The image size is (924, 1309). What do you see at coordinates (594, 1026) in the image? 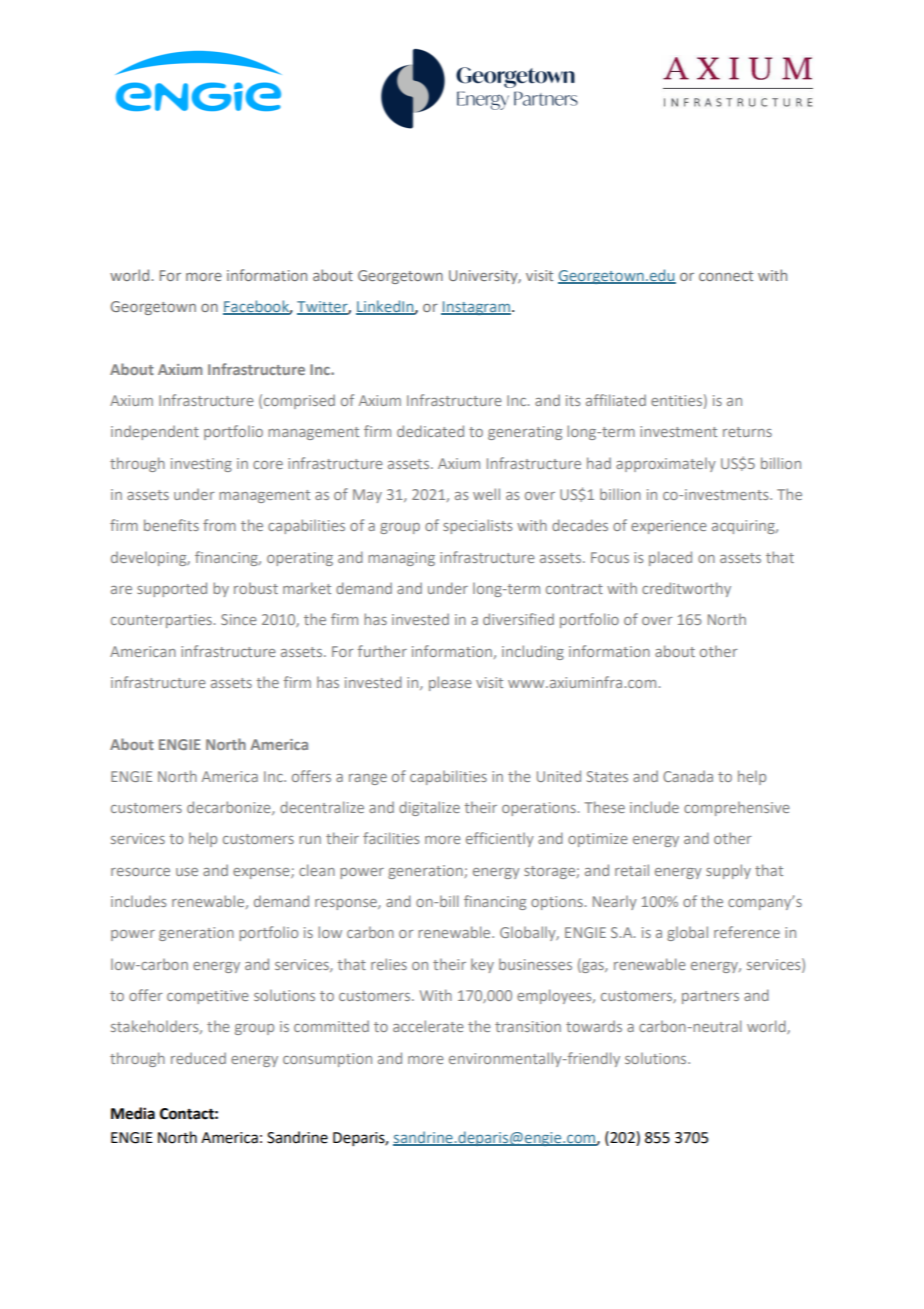
I see `towards` at bounding box center [594, 1026].
